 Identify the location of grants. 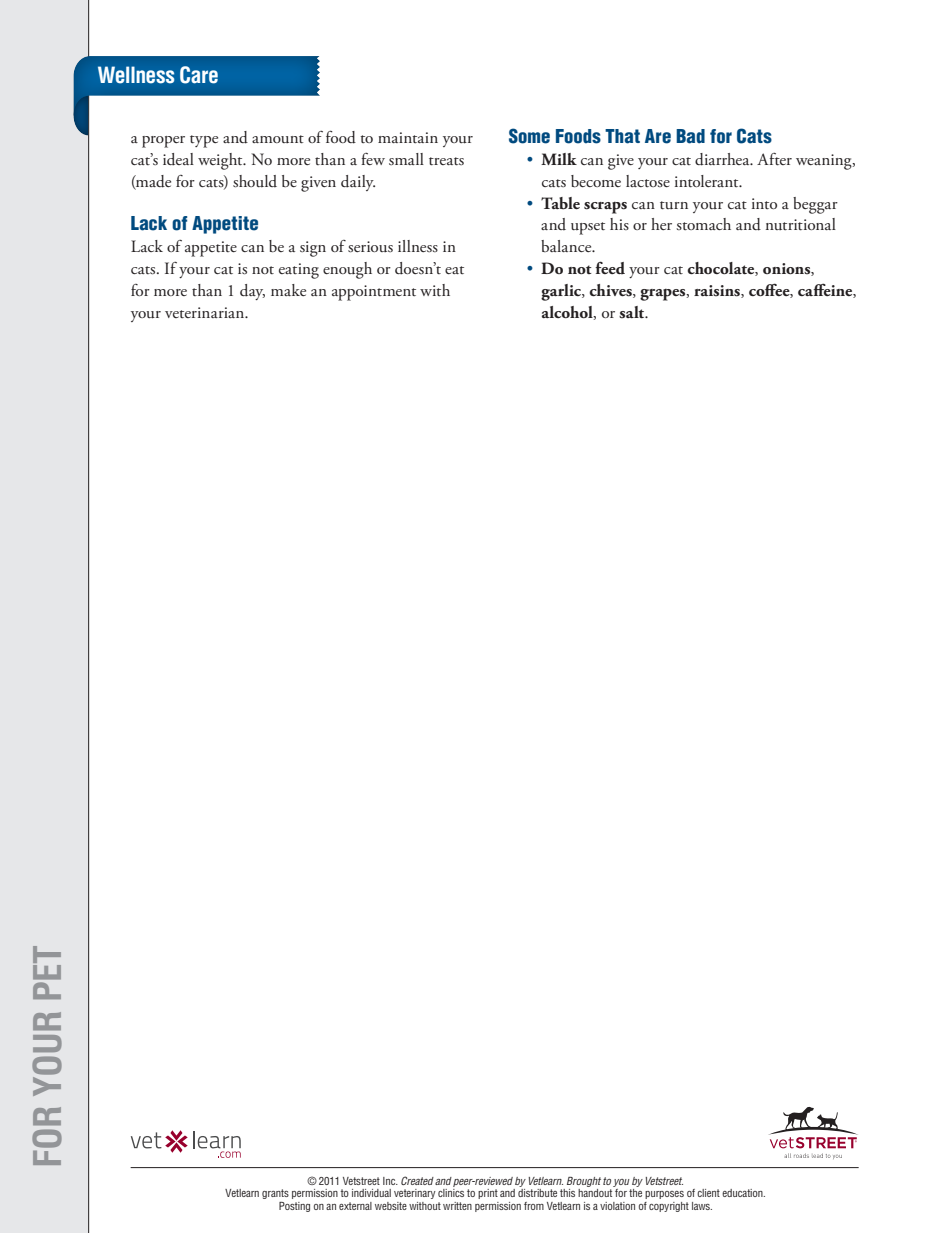
(275, 1194).
